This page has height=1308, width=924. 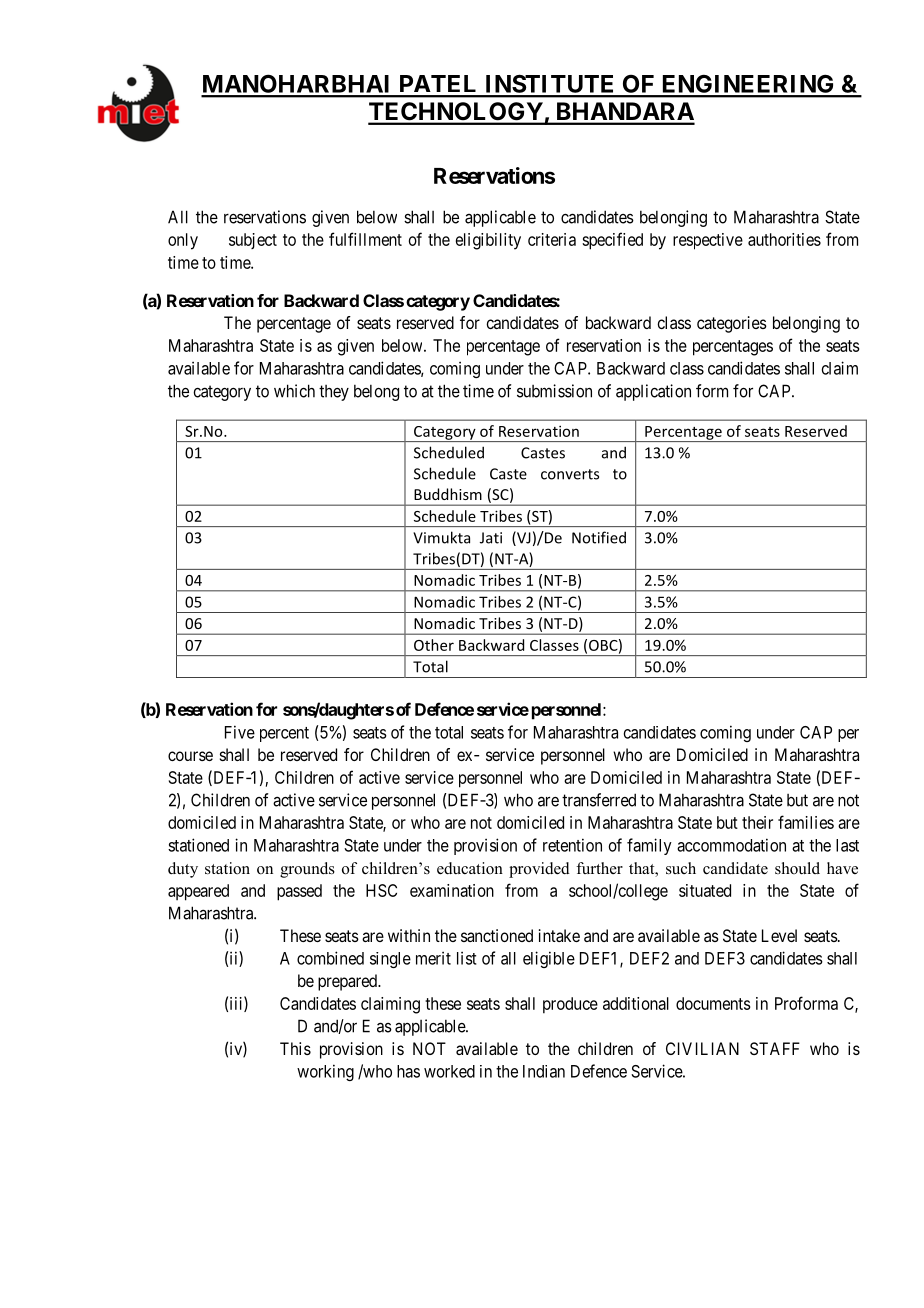 What do you see at coordinates (488, 241) in the page?
I see `eligibility` at bounding box center [488, 241].
